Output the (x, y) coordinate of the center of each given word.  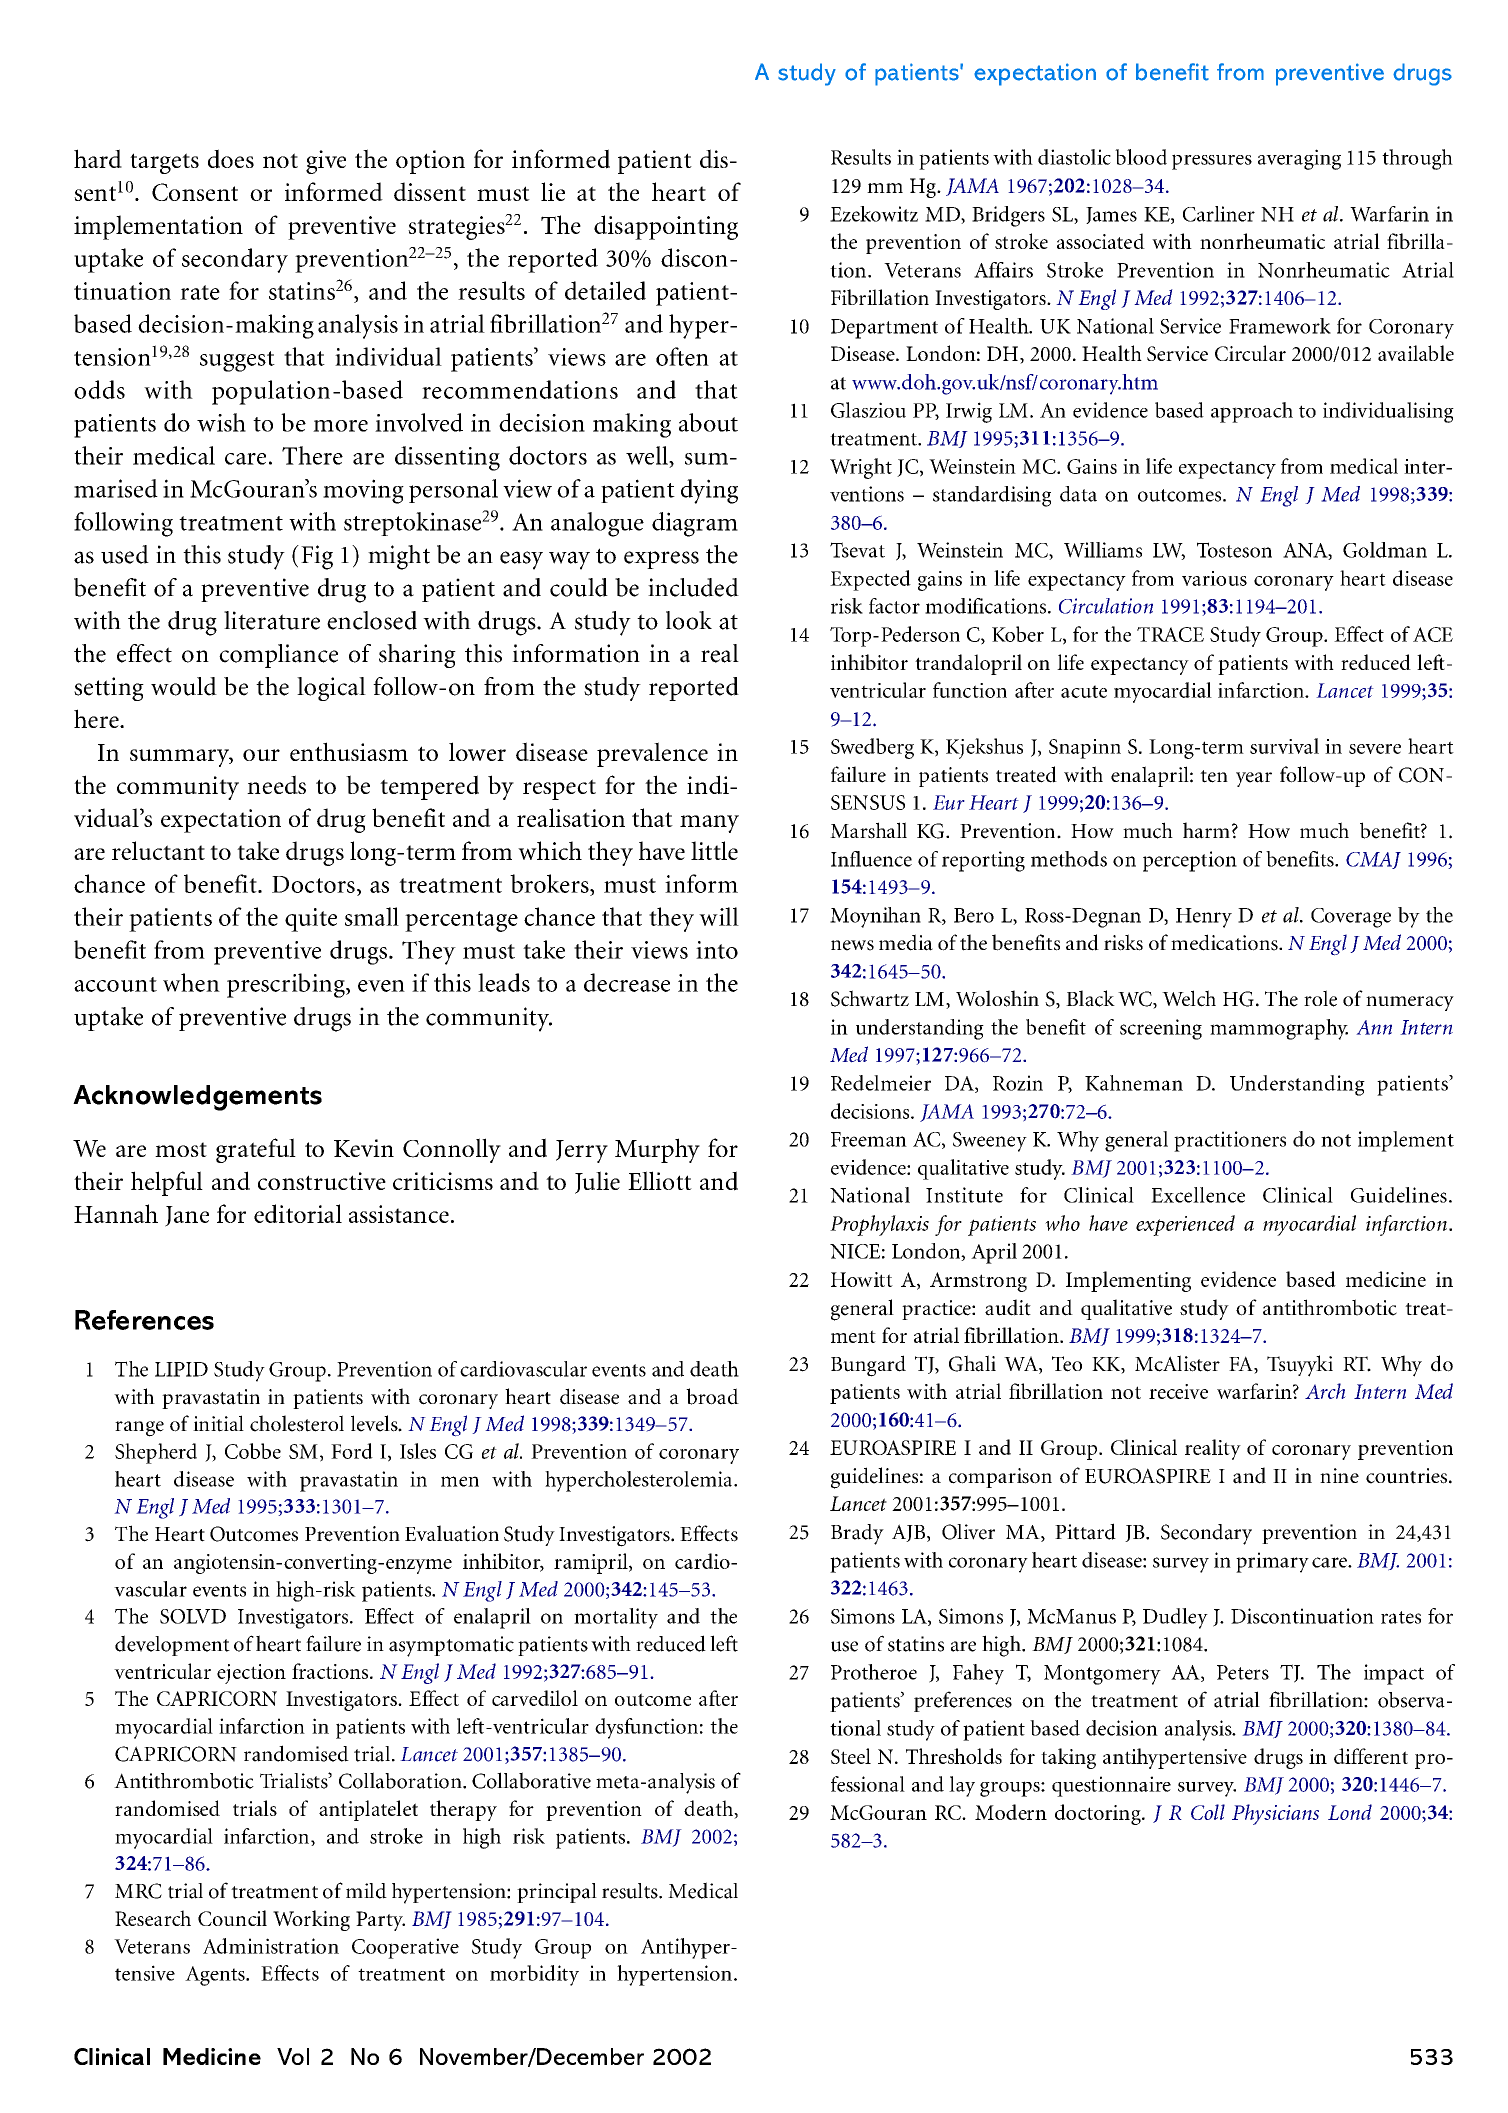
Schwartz (870, 998)
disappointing (666, 227)
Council (232, 1918)
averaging (1299, 159)
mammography (1279, 1029)
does (231, 159)
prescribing (287, 985)
